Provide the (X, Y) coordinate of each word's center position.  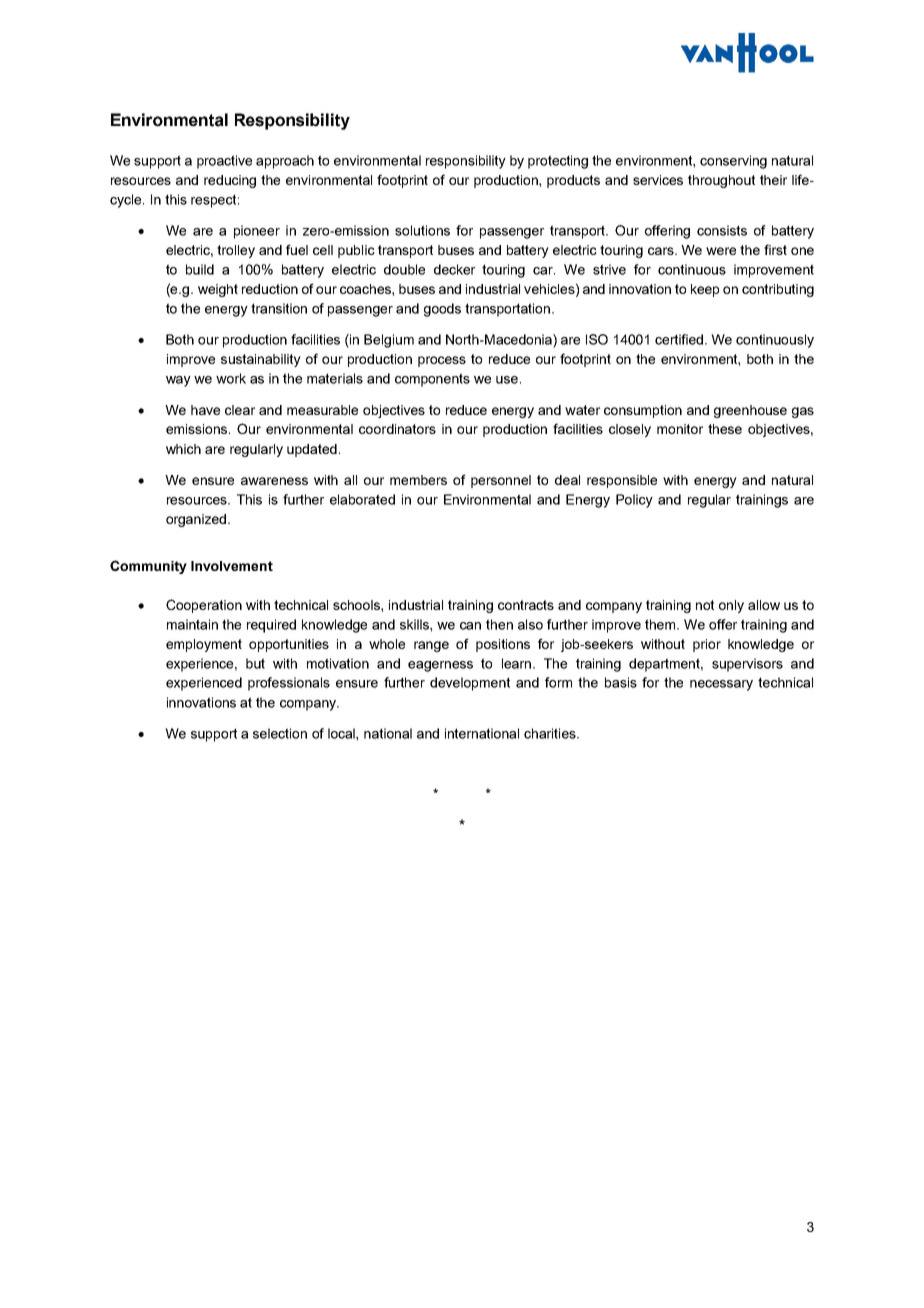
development (470, 684)
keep (705, 290)
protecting (558, 162)
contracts (526, 605)
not (705, 605)
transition (279, 308)
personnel (501, 481)
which (183, 449)
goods (442, 310)
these (725, 429)
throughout (721, 181)
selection (280, 733)
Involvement (232, 566)
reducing (230, 181)
